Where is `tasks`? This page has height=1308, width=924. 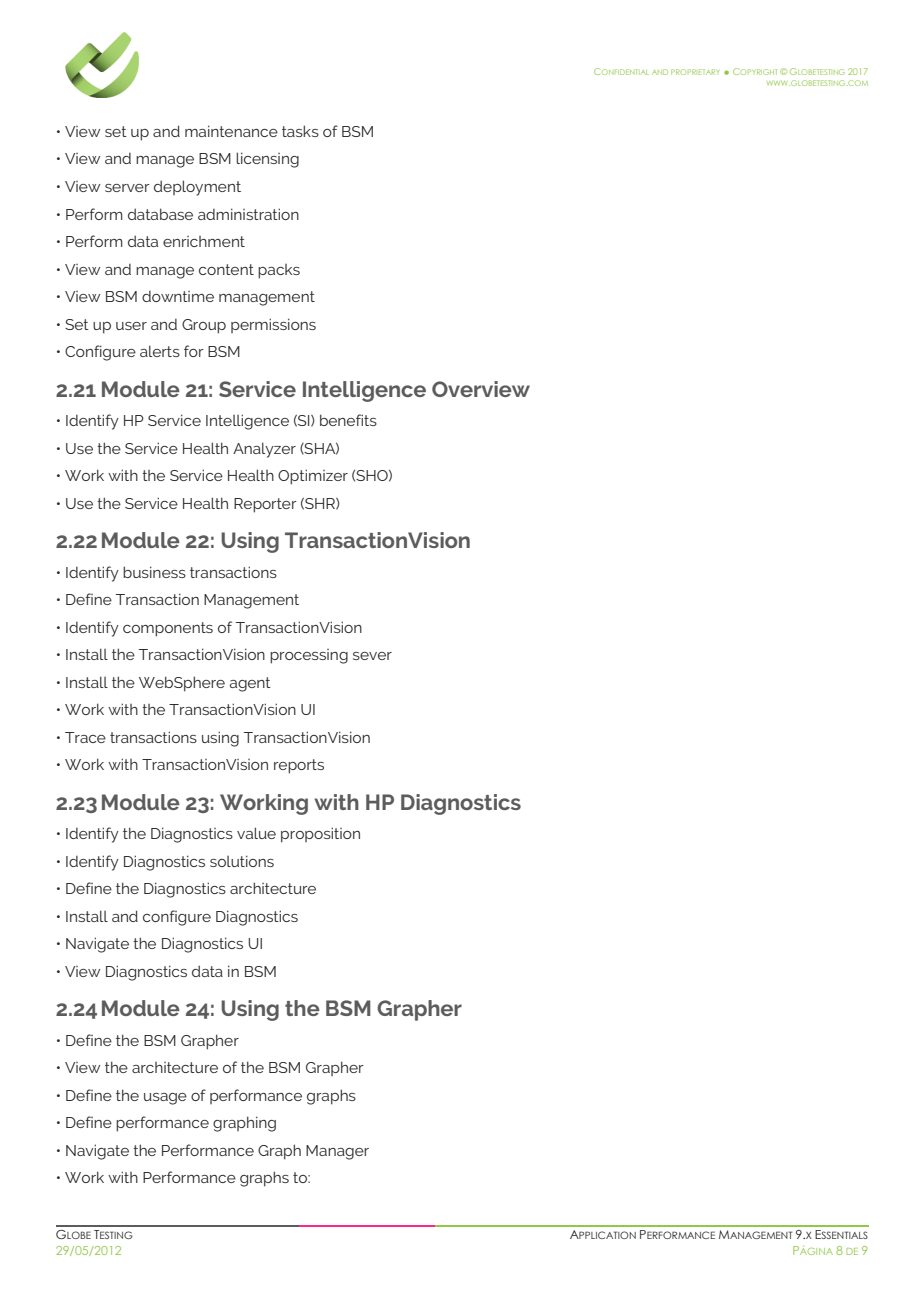 tasks is located at coordinates (300, 131).
